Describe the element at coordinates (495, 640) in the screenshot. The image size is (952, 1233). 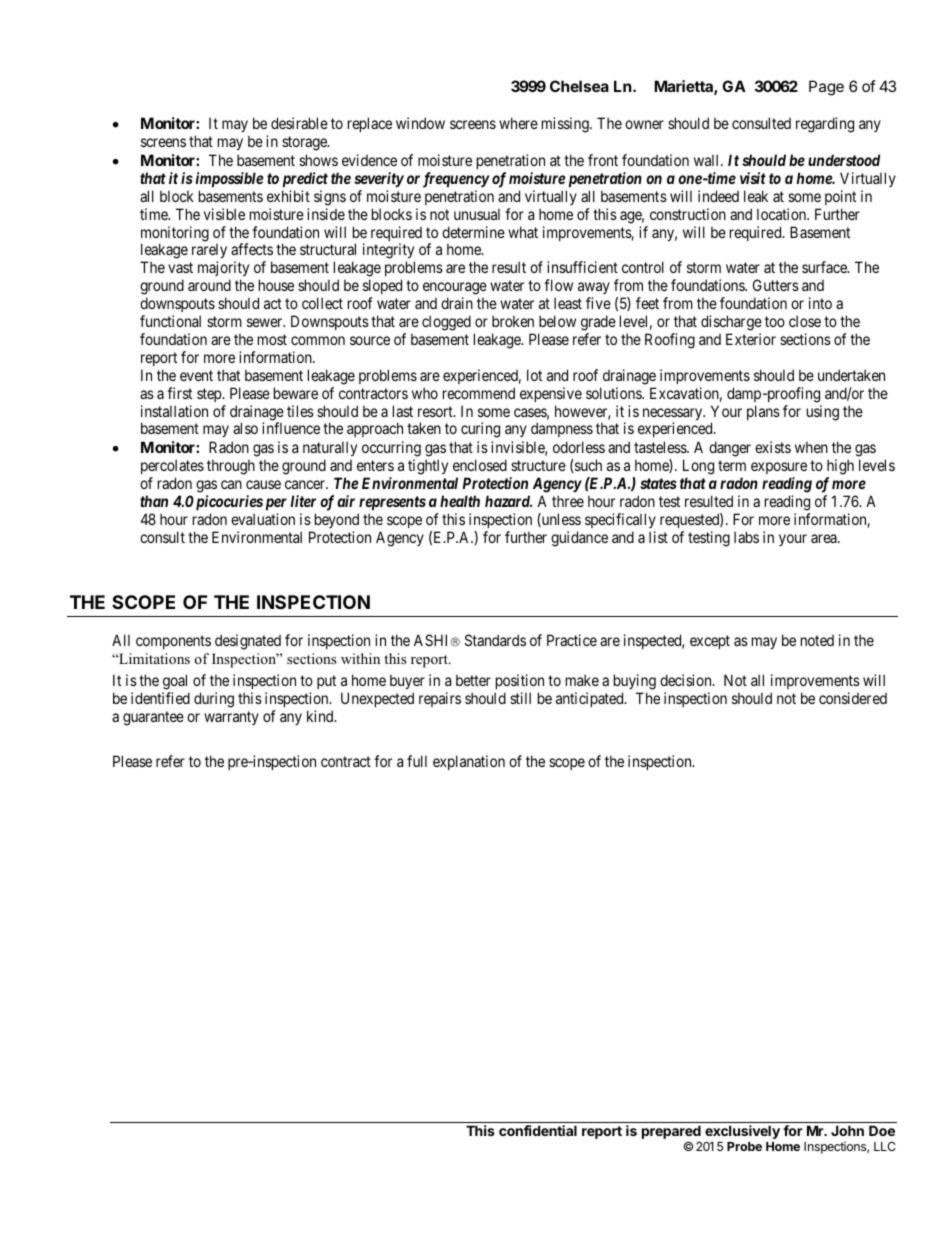
I see `Standards` at that location.
